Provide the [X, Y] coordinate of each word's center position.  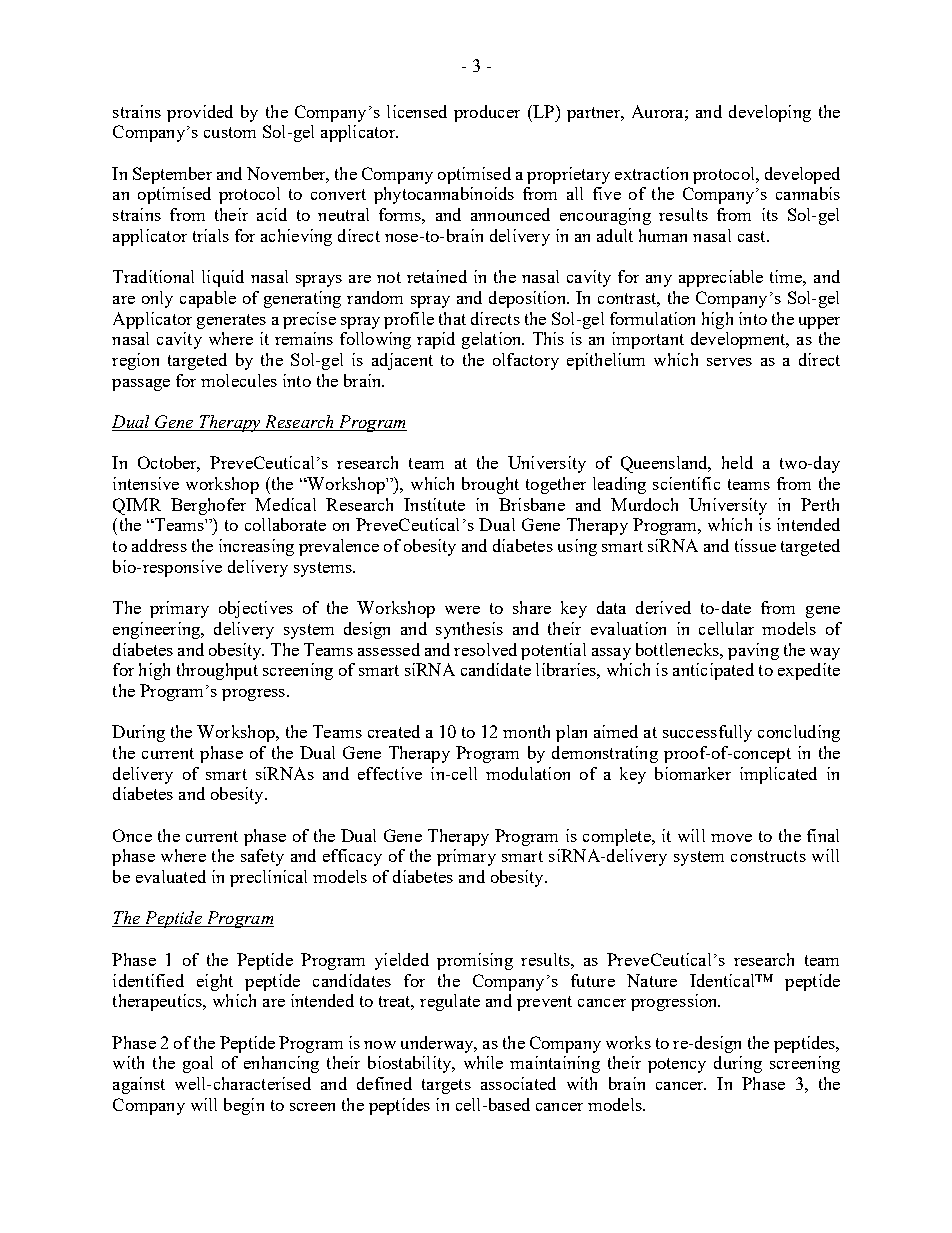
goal [198, 1064]
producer [487, 113]
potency [677, 1065]
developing [770, 113]
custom [230, 132]
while [483, 1062]
